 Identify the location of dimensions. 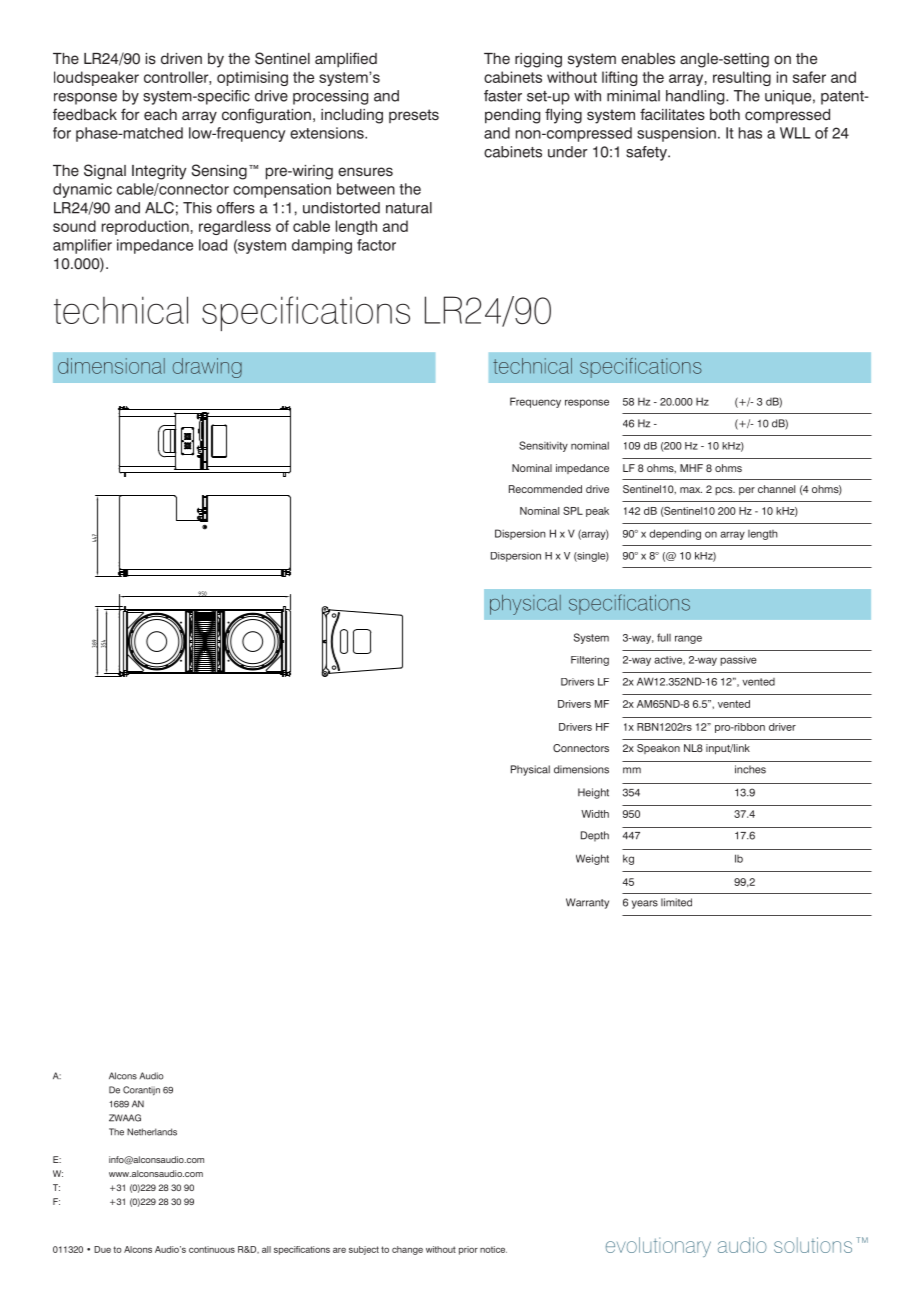
(581, 769).
